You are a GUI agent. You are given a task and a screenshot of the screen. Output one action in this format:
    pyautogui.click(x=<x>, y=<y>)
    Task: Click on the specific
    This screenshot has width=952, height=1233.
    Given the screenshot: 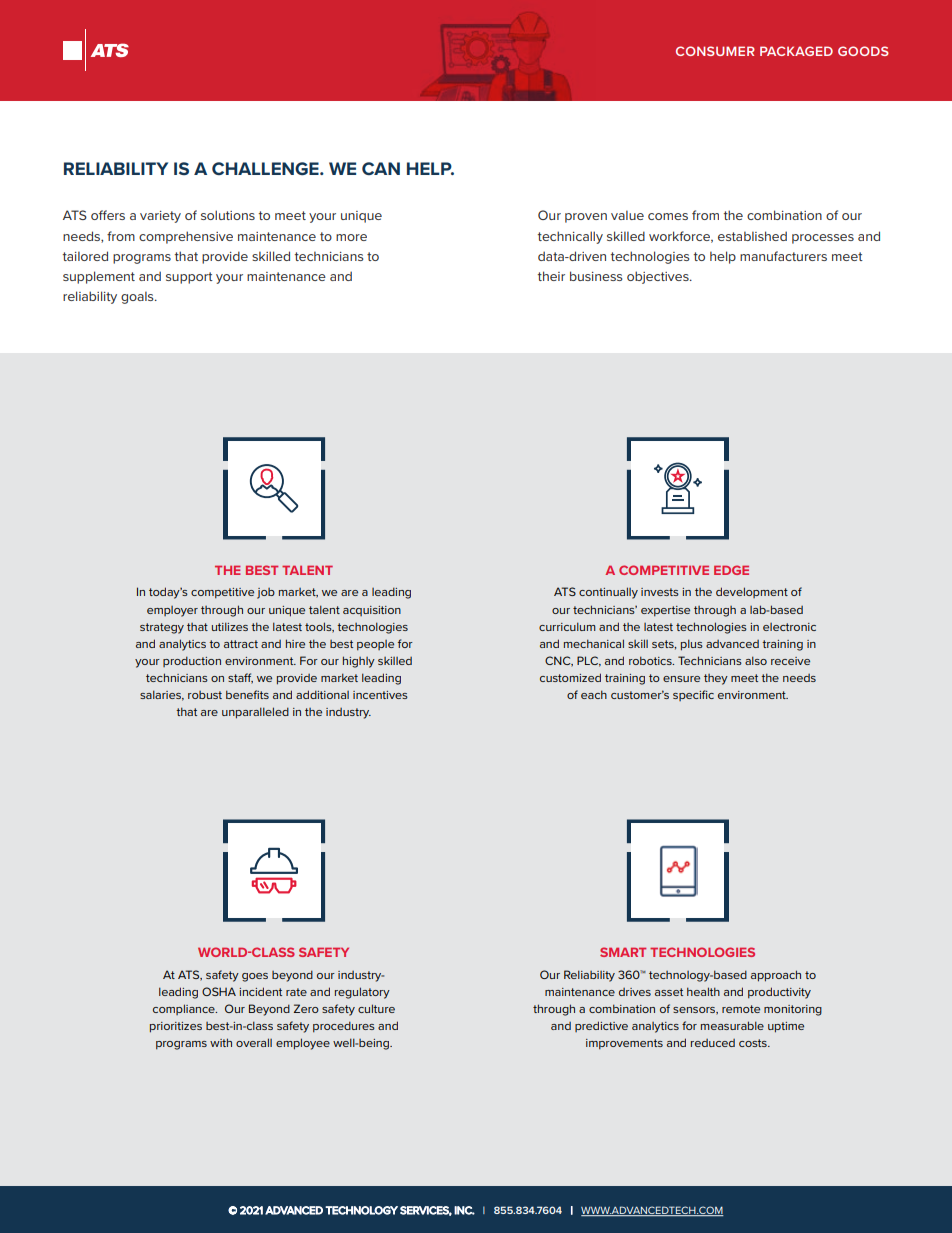 What is the action you would take?
    pyautogui.click(x=693, y=695)
